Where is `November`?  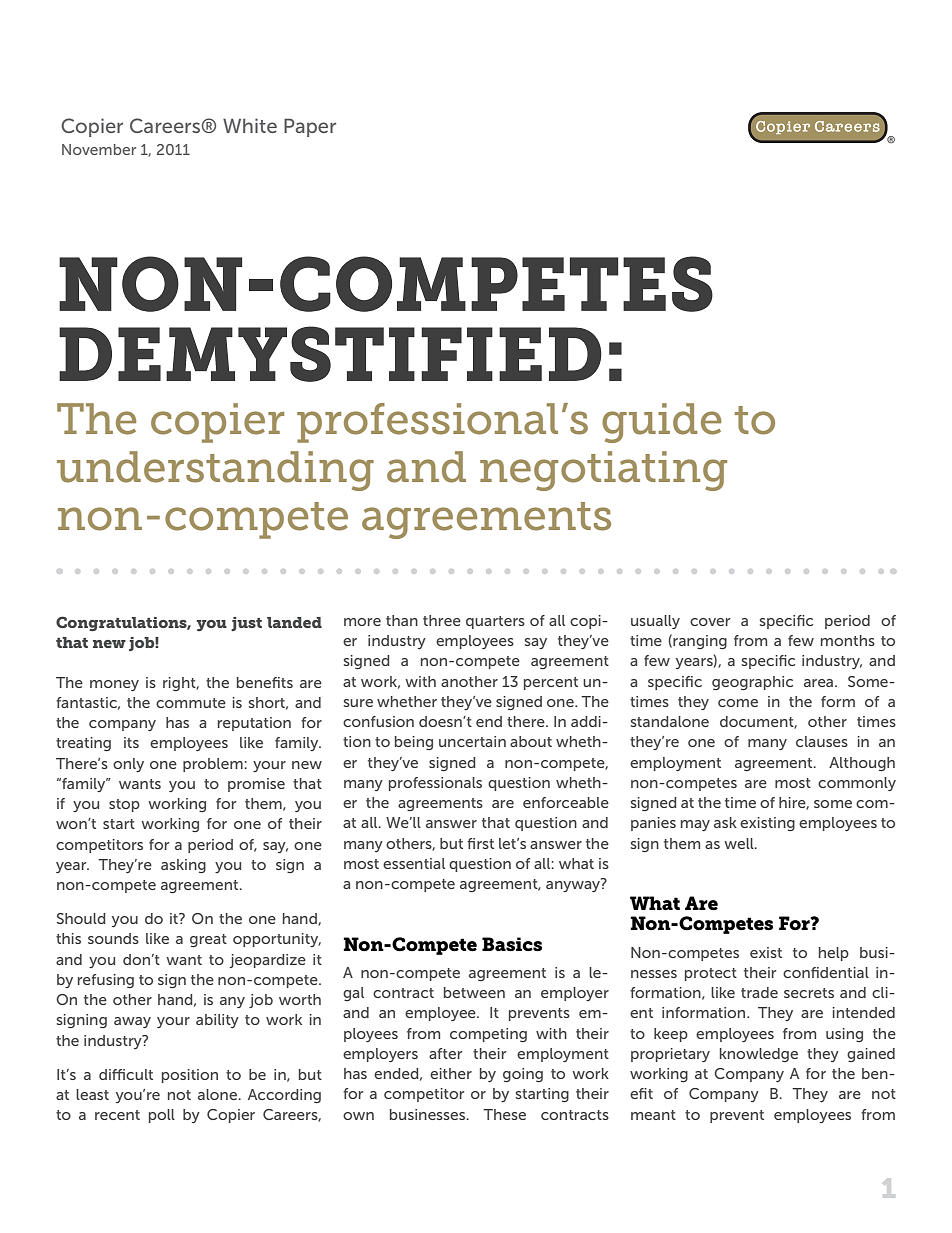 November is located at coordinates (99, 149).
